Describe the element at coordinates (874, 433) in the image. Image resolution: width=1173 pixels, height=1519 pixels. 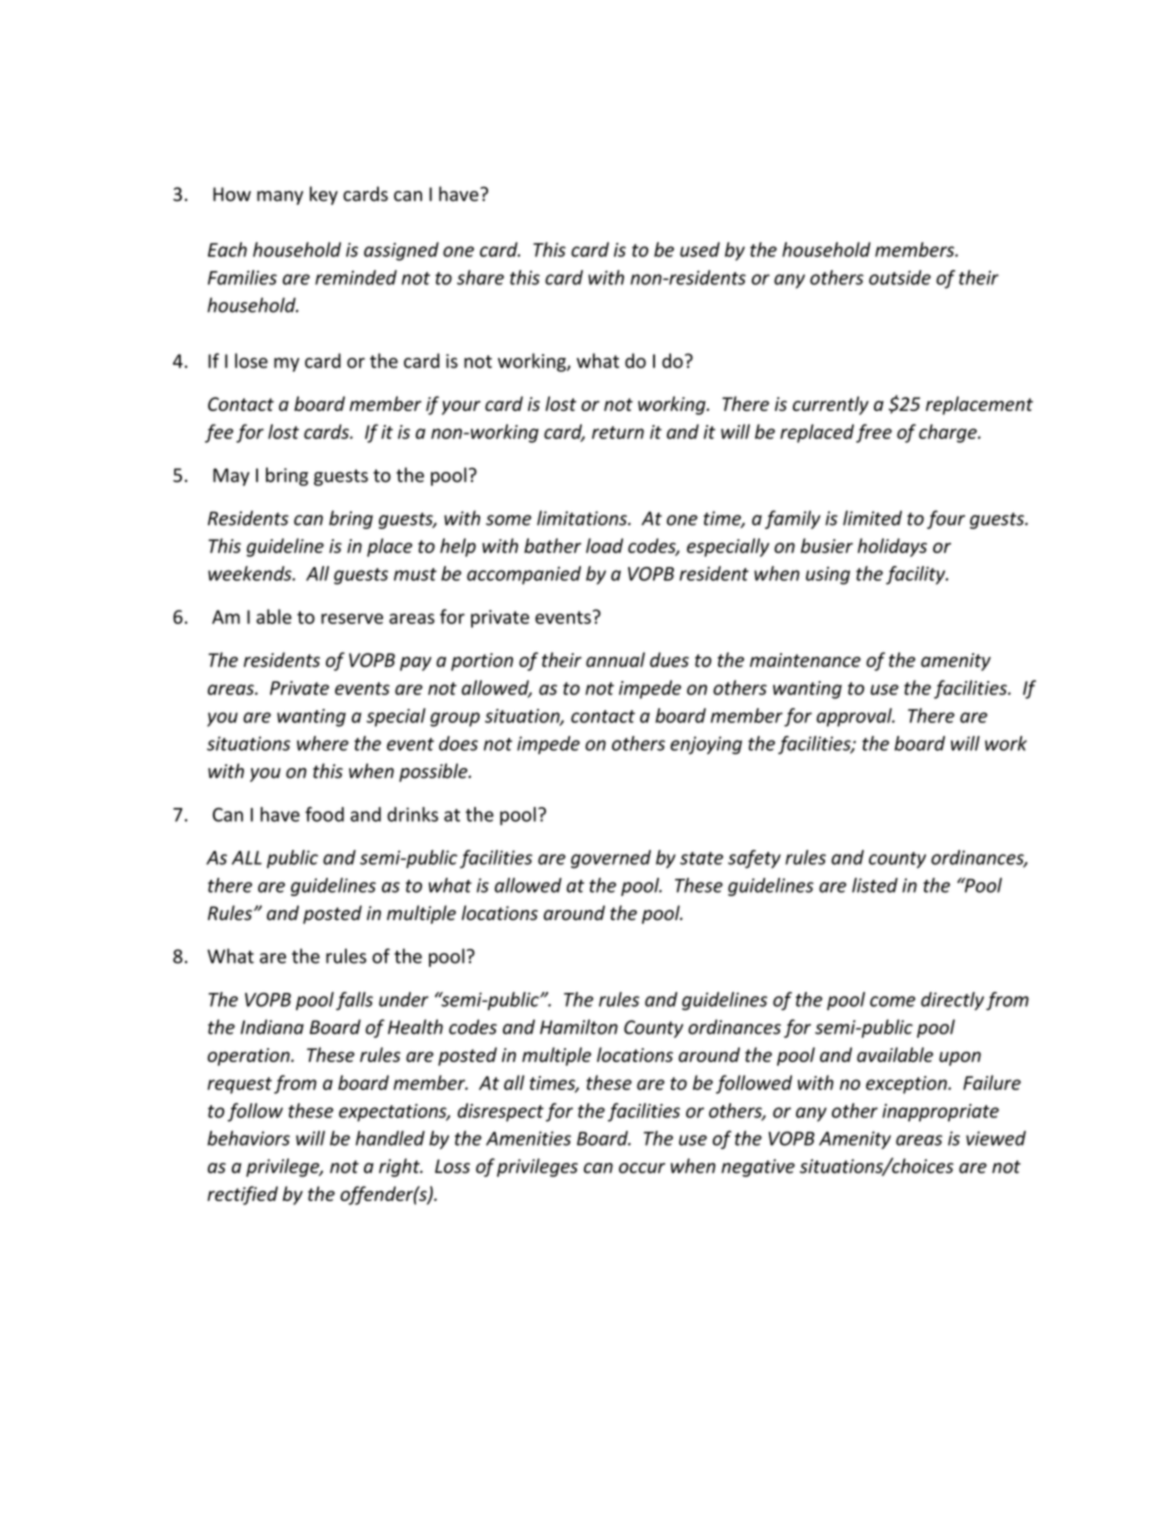
I see `free` at that location.
